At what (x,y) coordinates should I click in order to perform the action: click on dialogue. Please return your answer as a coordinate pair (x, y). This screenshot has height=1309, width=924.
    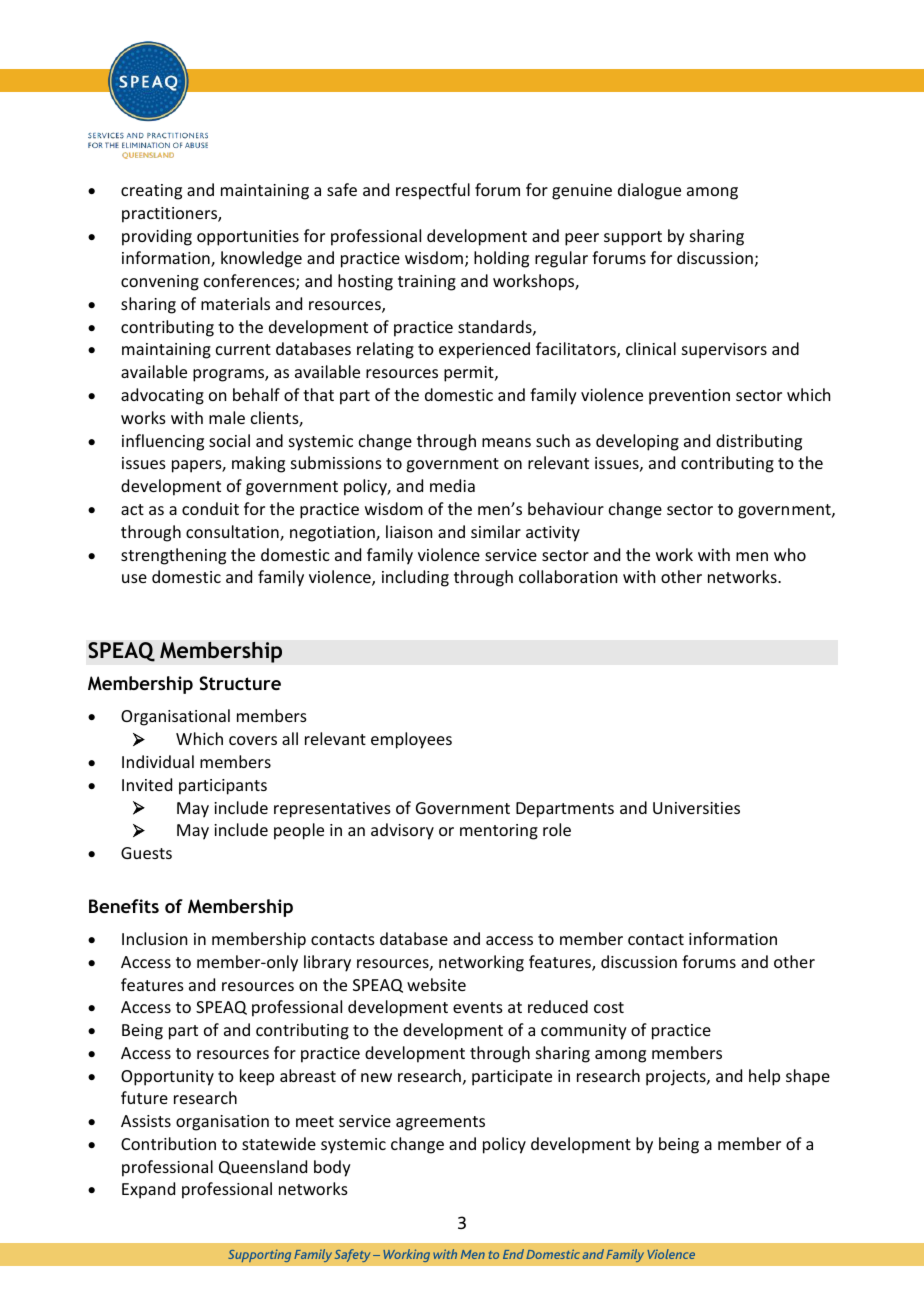
    Looking at the image, I should click on (649, 191).
